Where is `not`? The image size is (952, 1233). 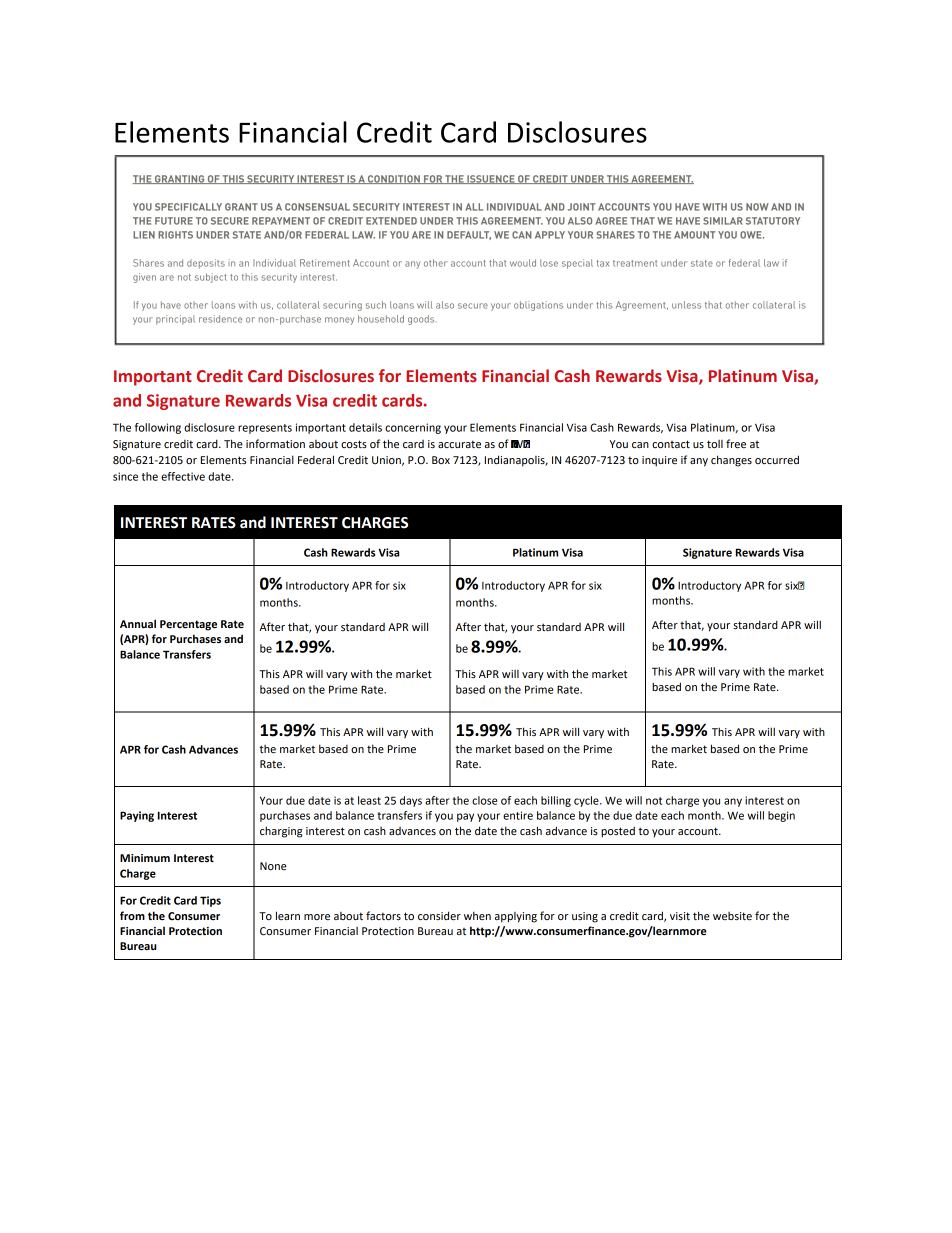 not is located at coordinates (654, 801).
